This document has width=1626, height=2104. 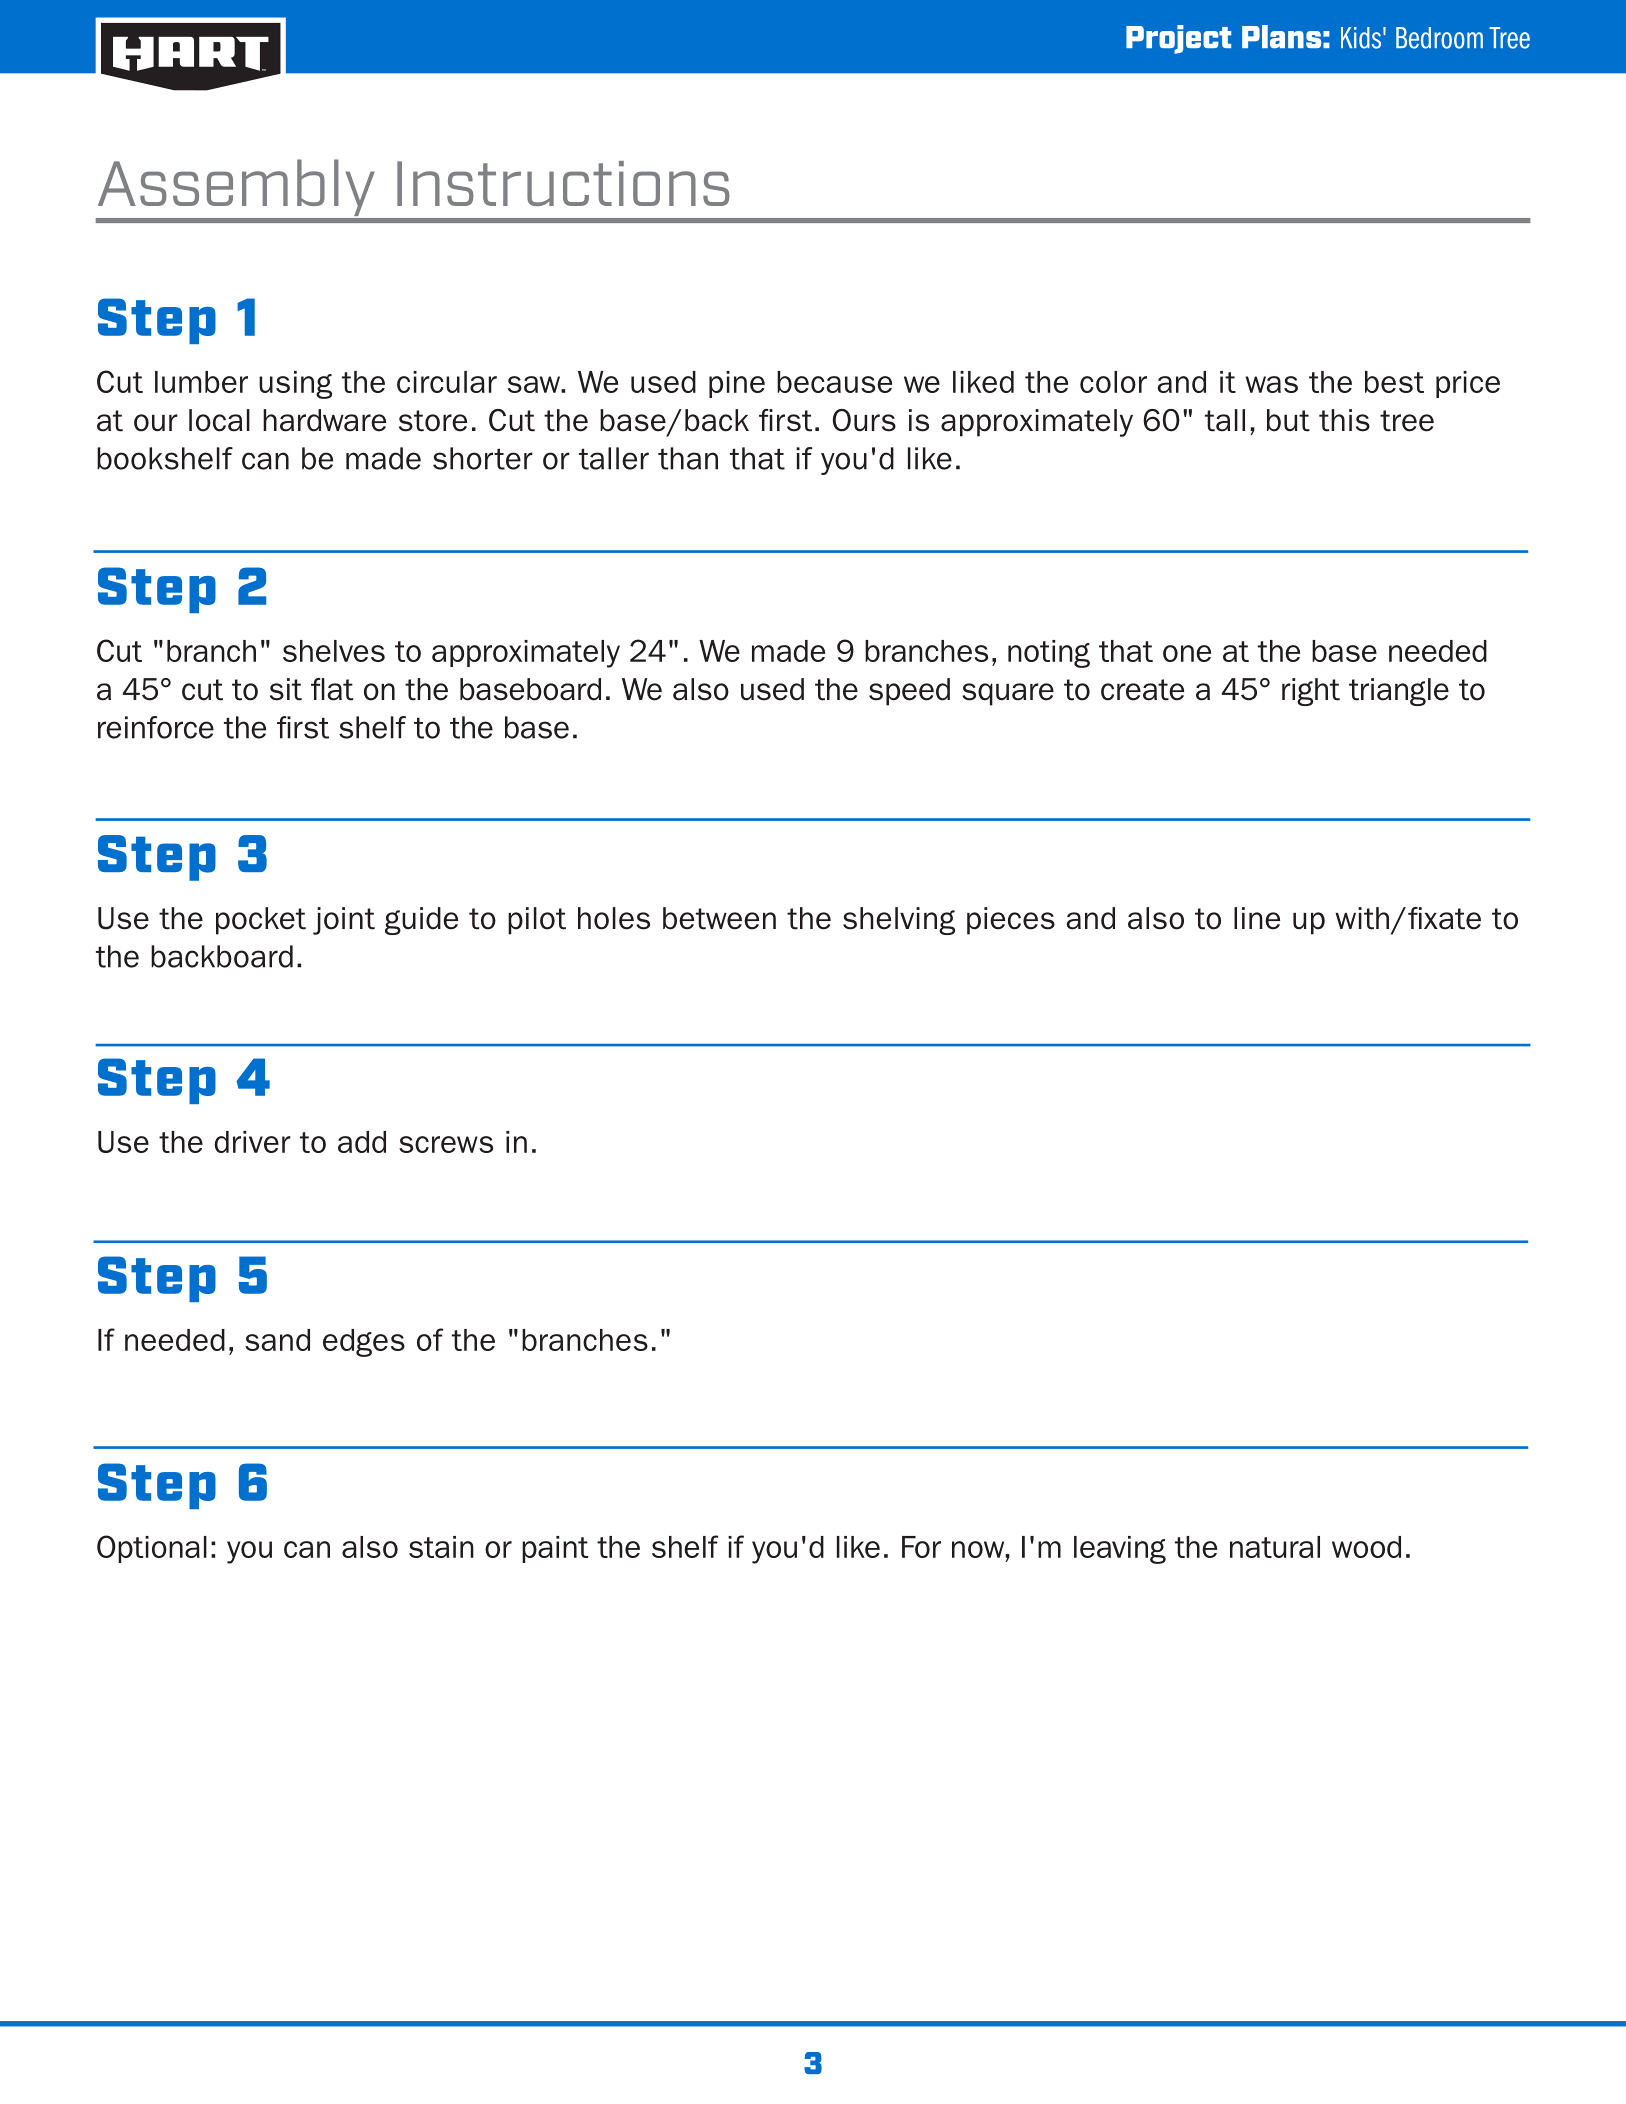 What do you see at coordinates (1275, 1547) in the document?
I see `natural` at bounding box center [1275, 1547].
